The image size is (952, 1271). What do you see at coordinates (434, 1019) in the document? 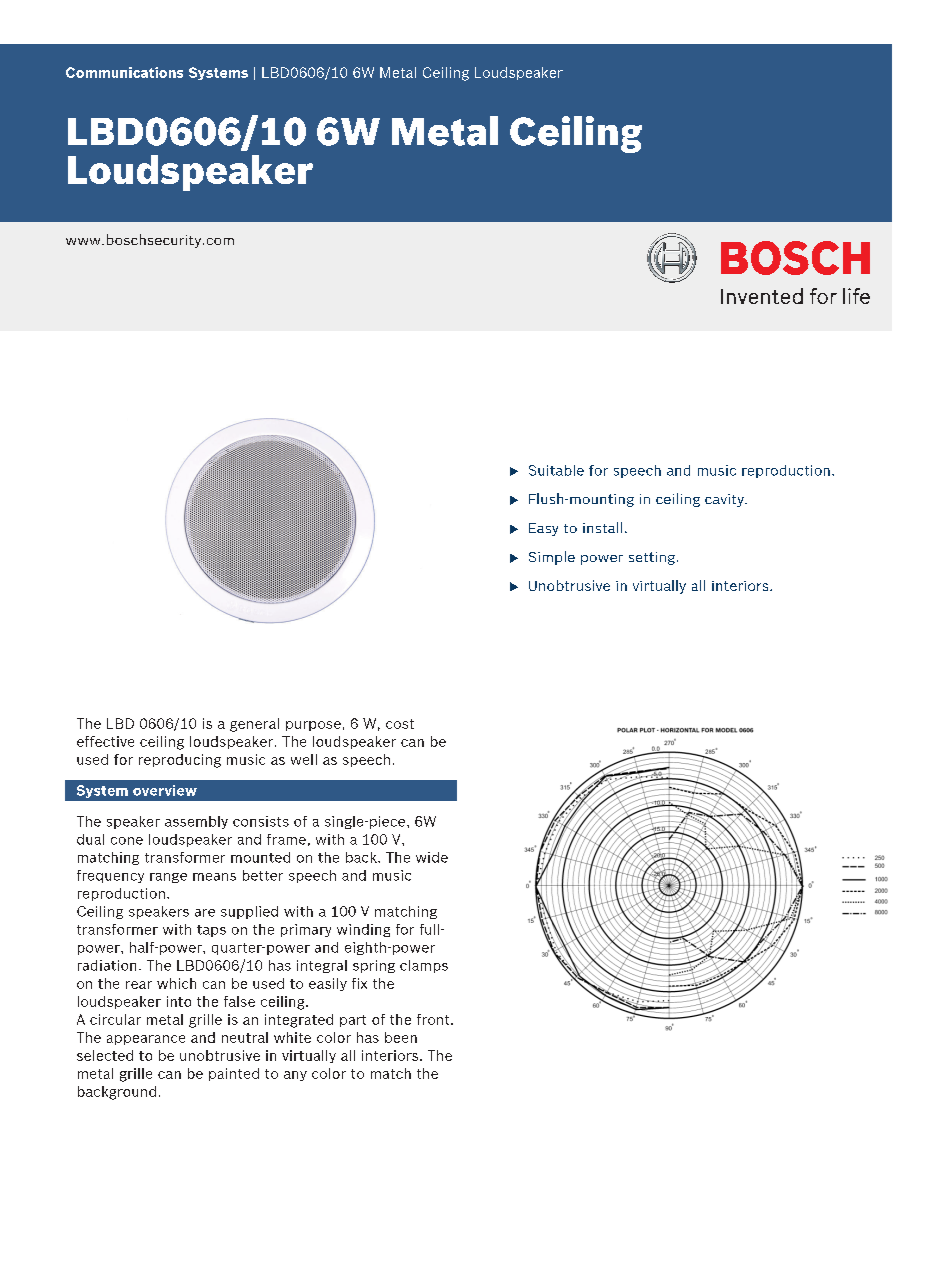
I see `front` at bounding box center [434, 1019].
